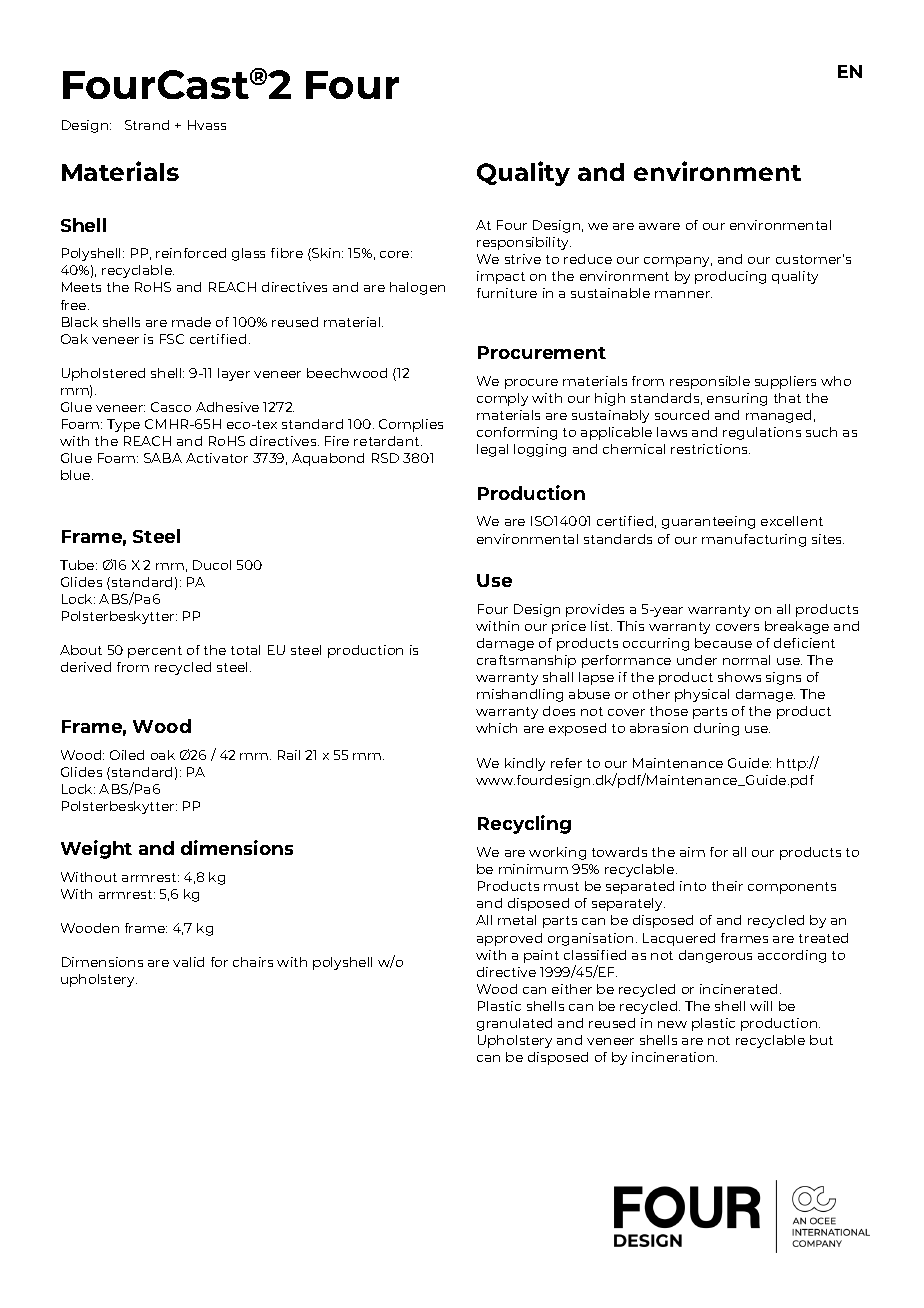 Image resolution: width=924 pixels, height=1308 pixels. What do you see at coordinates (188, 962) in the screenshot?
I see `valid` at bounding box center [188, 962].
